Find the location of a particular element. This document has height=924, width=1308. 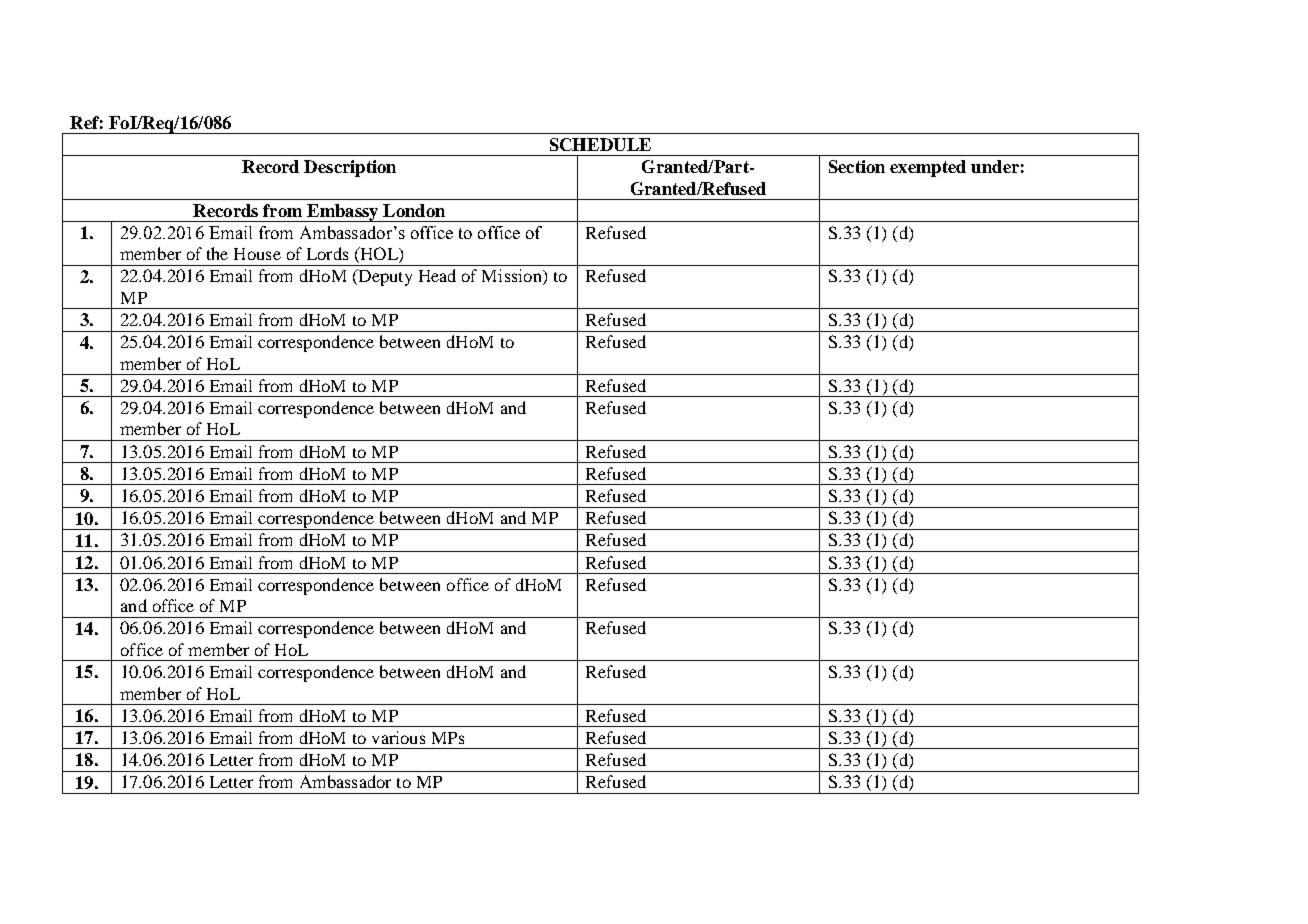

Mission is located at coordinates (513, 277).
